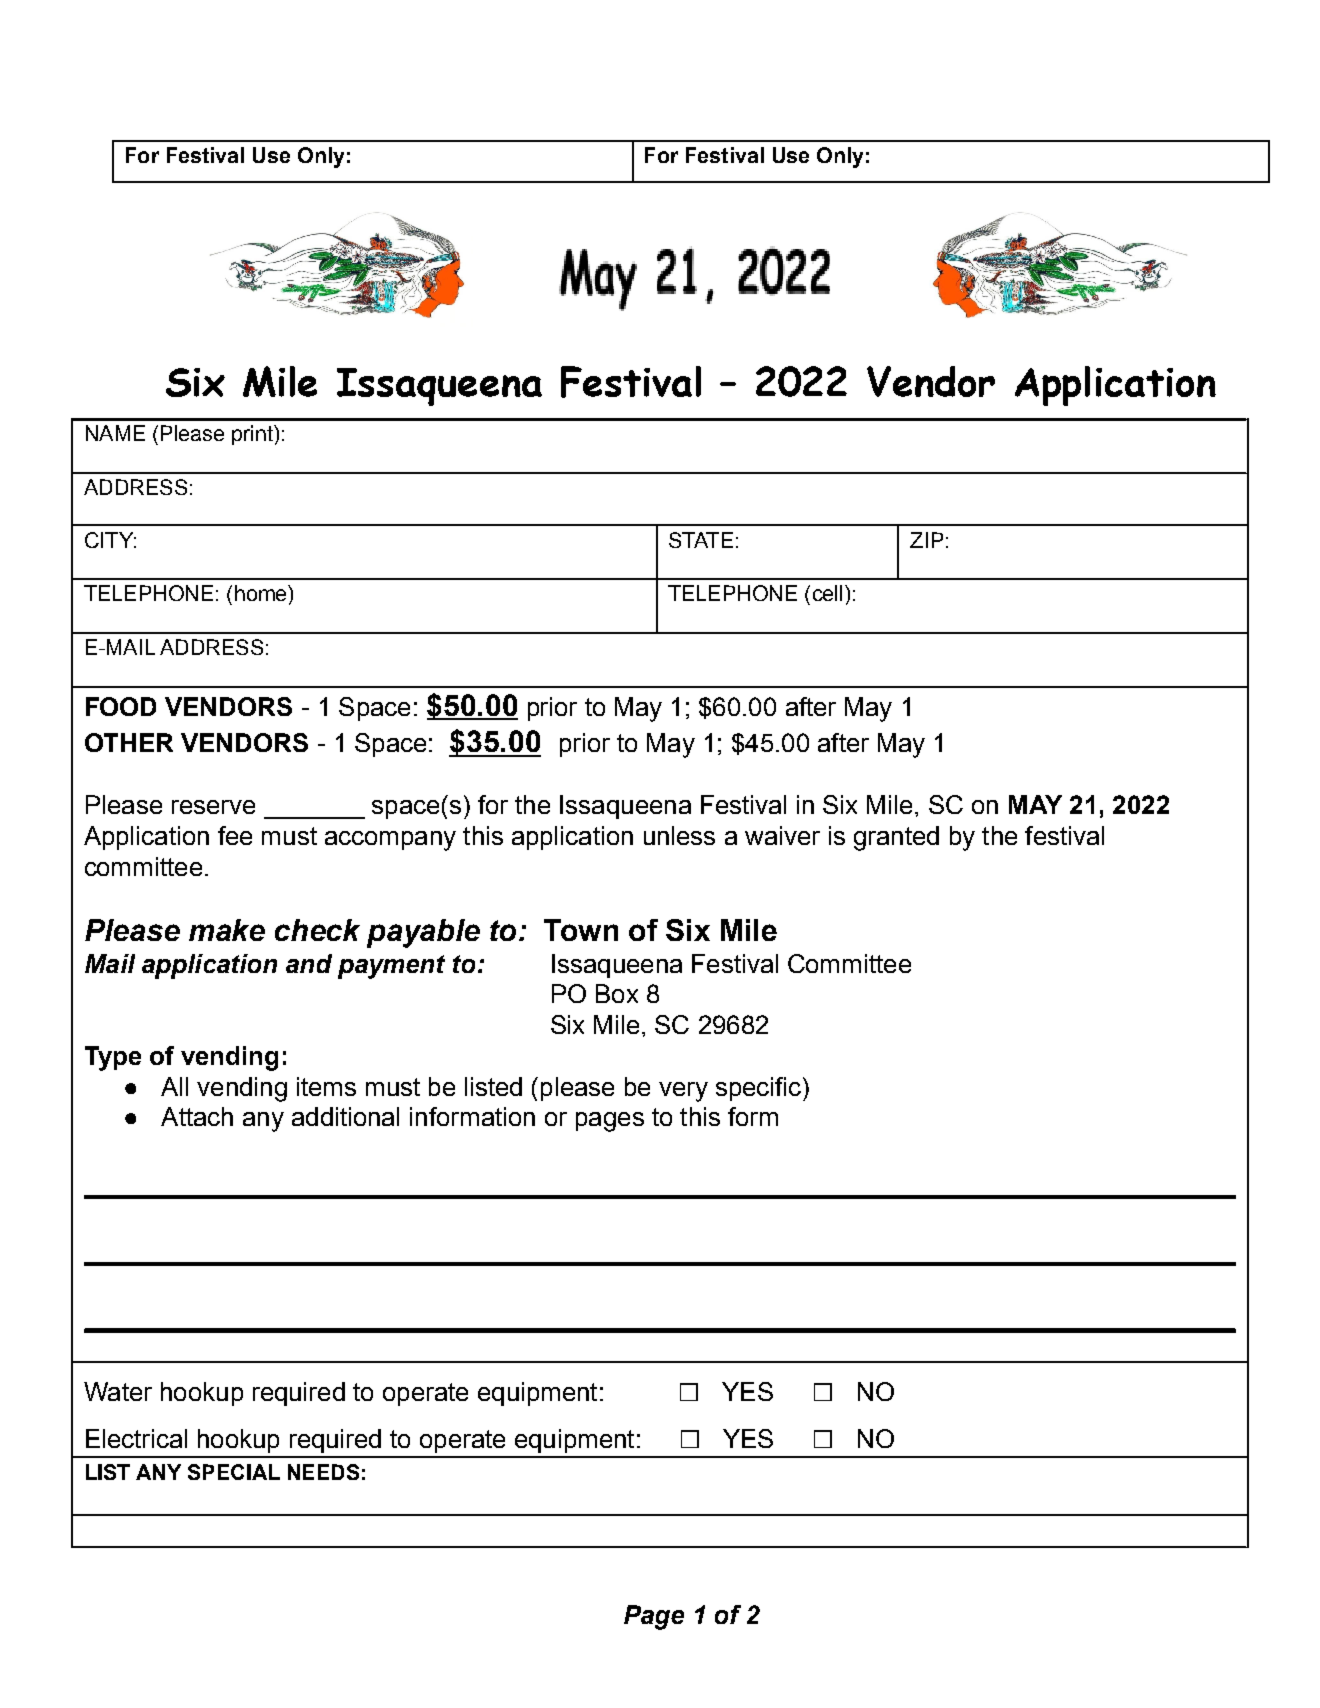 The width and height of the image is (1320, 1708). I want to click on waiver, so click(782, 835).
